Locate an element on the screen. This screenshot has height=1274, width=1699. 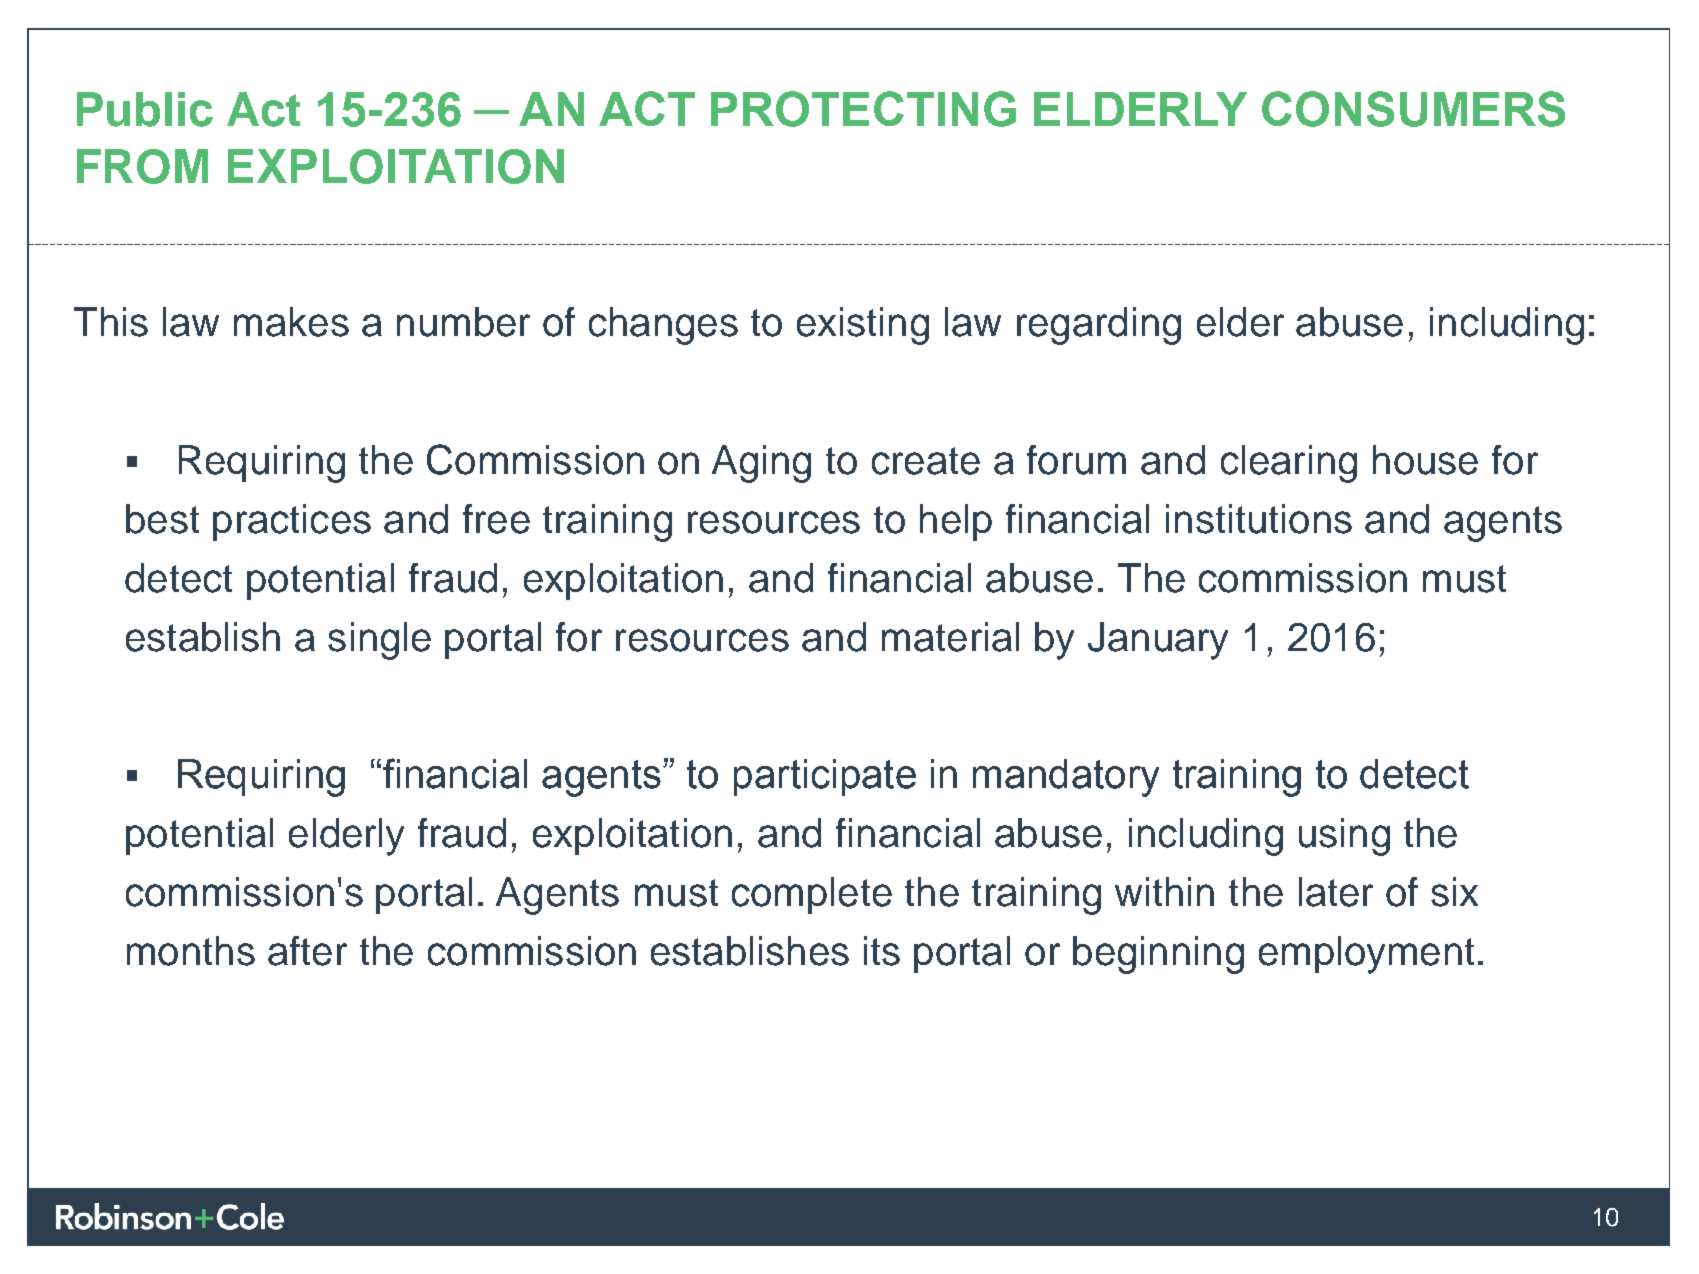
clearing is located at coordinates (1289, 464).
